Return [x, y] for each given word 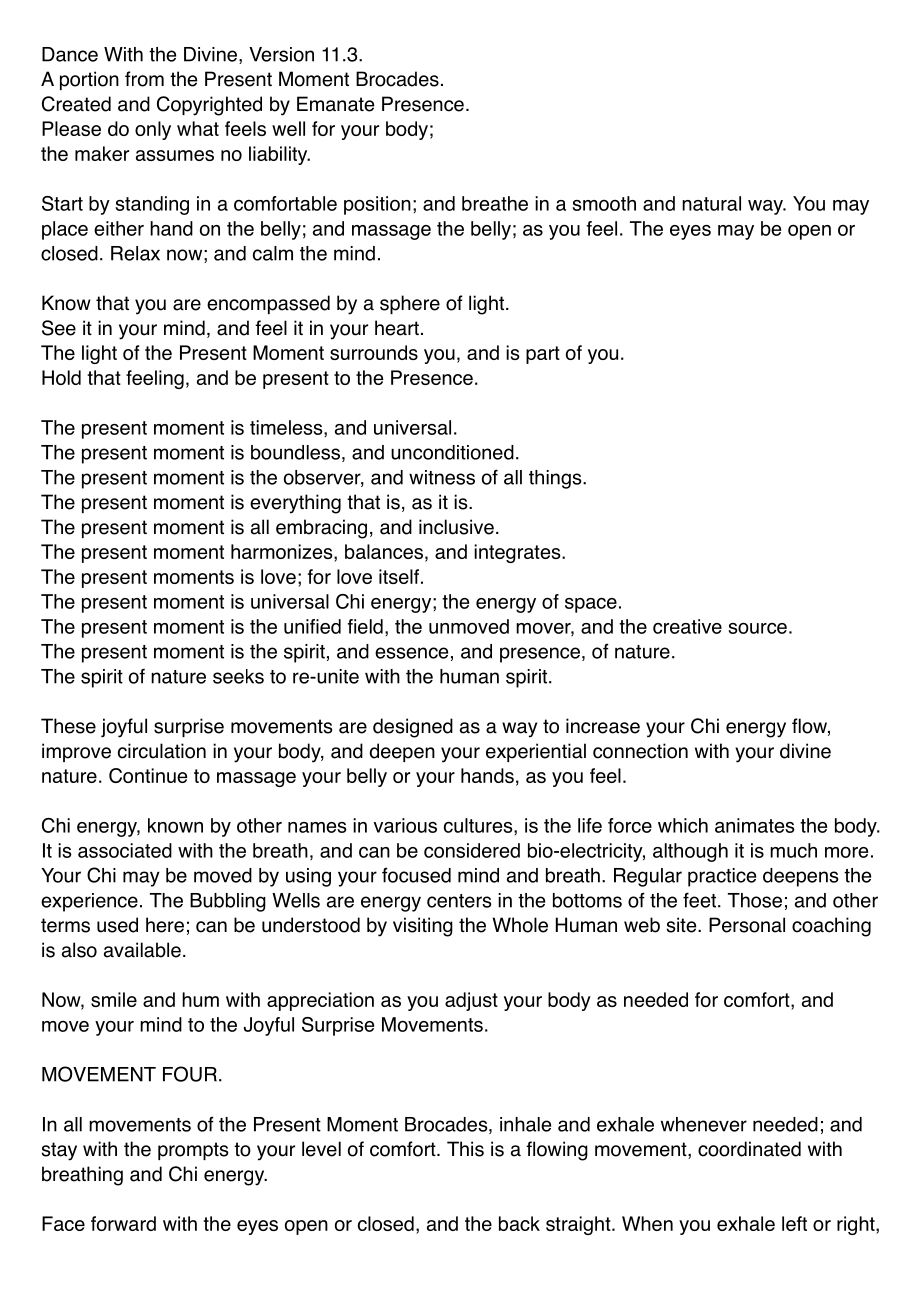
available [142, 950]
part [543, 355]
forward [123, 1223]
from [144, 79]
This [465, 1149]
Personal [747, 925]
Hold [61, 377]
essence [411, 653]
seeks [238, 676]
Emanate [335, 104]
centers [459, 901]
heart [397, 328]
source [757, 628]
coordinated [749, 1149]
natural [711, 203]
